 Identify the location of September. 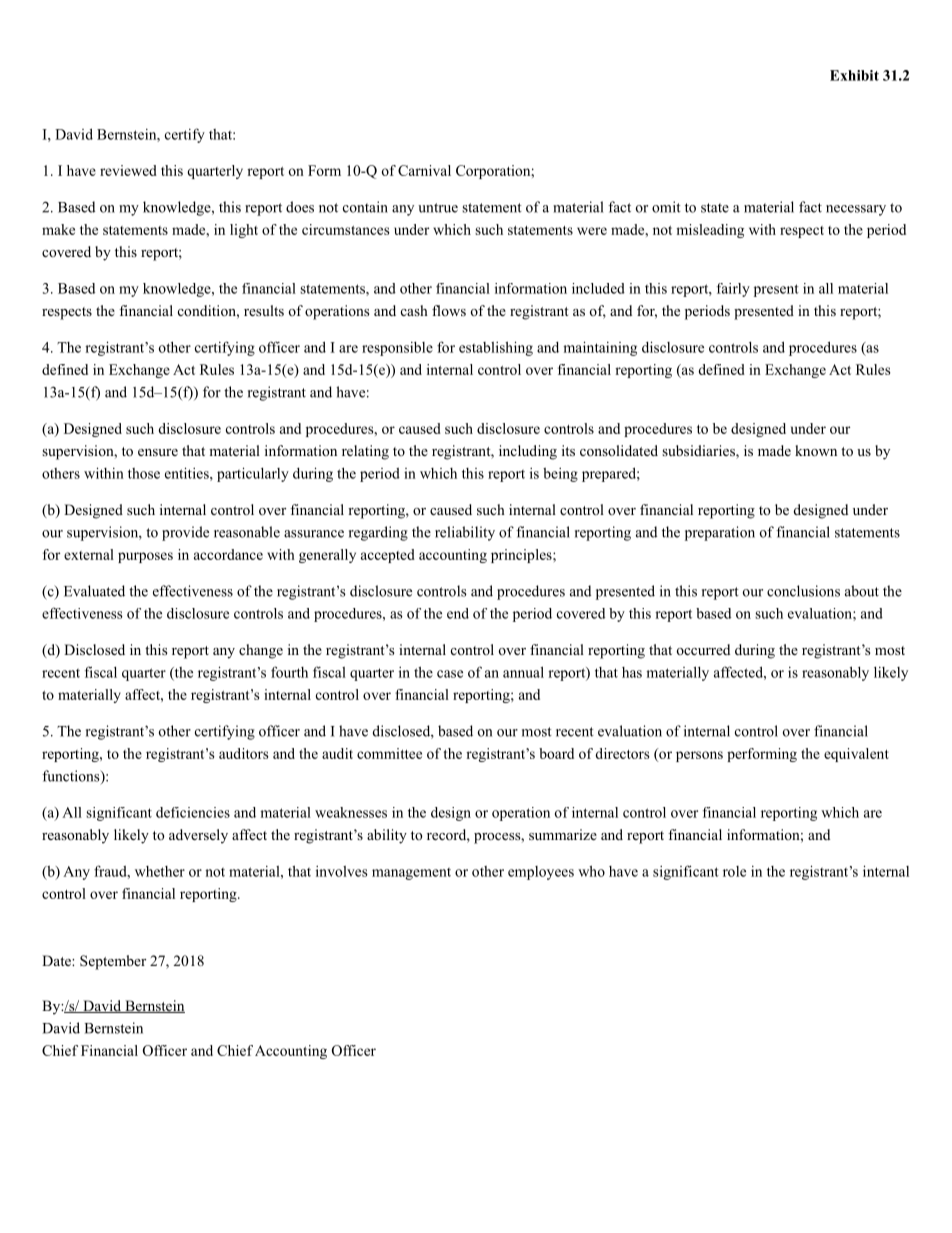
(113, 962).
